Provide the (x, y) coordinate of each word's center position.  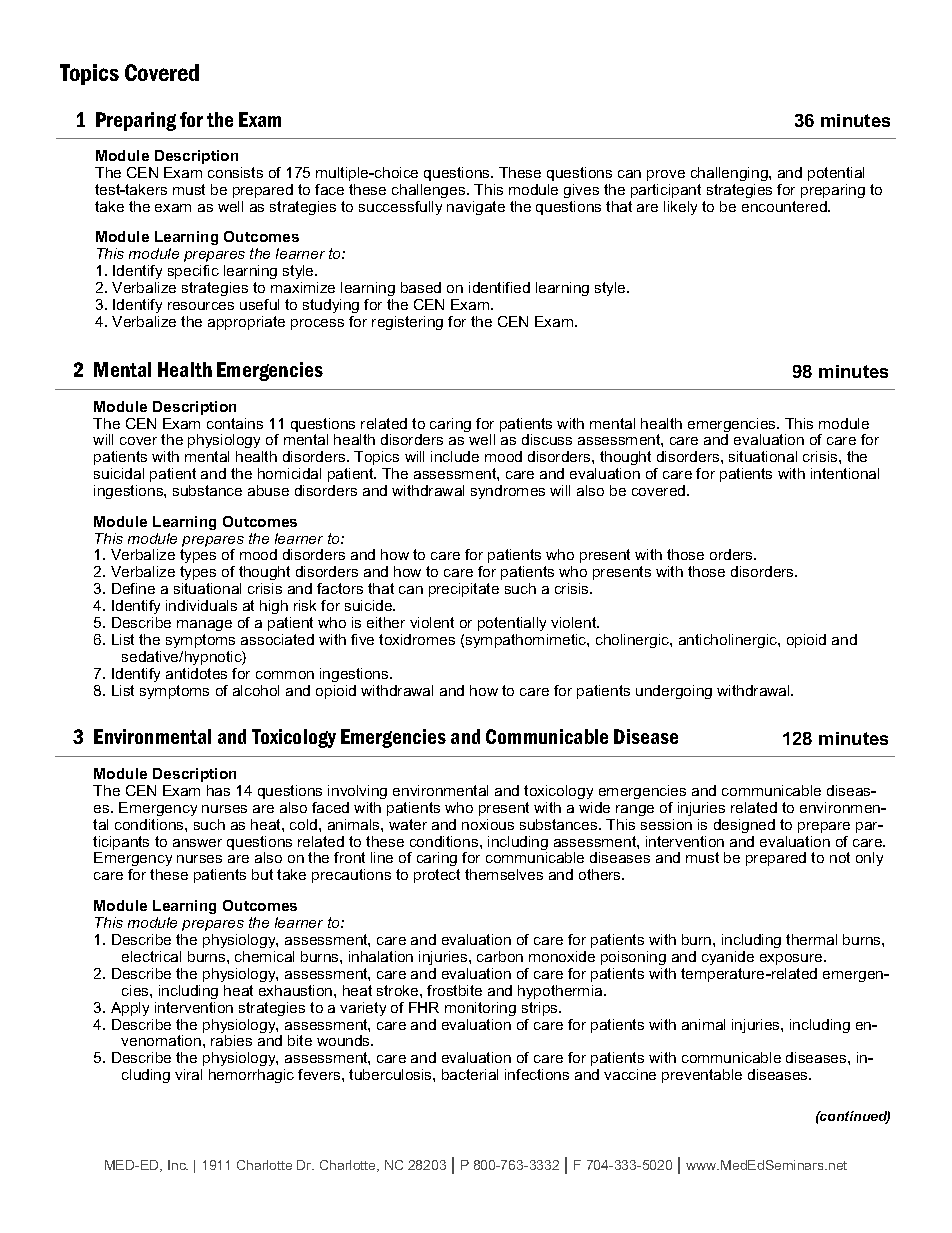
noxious (488, 824)
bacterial (470, 1074)
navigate (476, 208)
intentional (845, 473)
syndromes (508, 492)
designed (744, 826)
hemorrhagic (251, 1076)
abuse (268, 490)
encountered (785, 206)
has (218, 790)
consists (235, 172)
